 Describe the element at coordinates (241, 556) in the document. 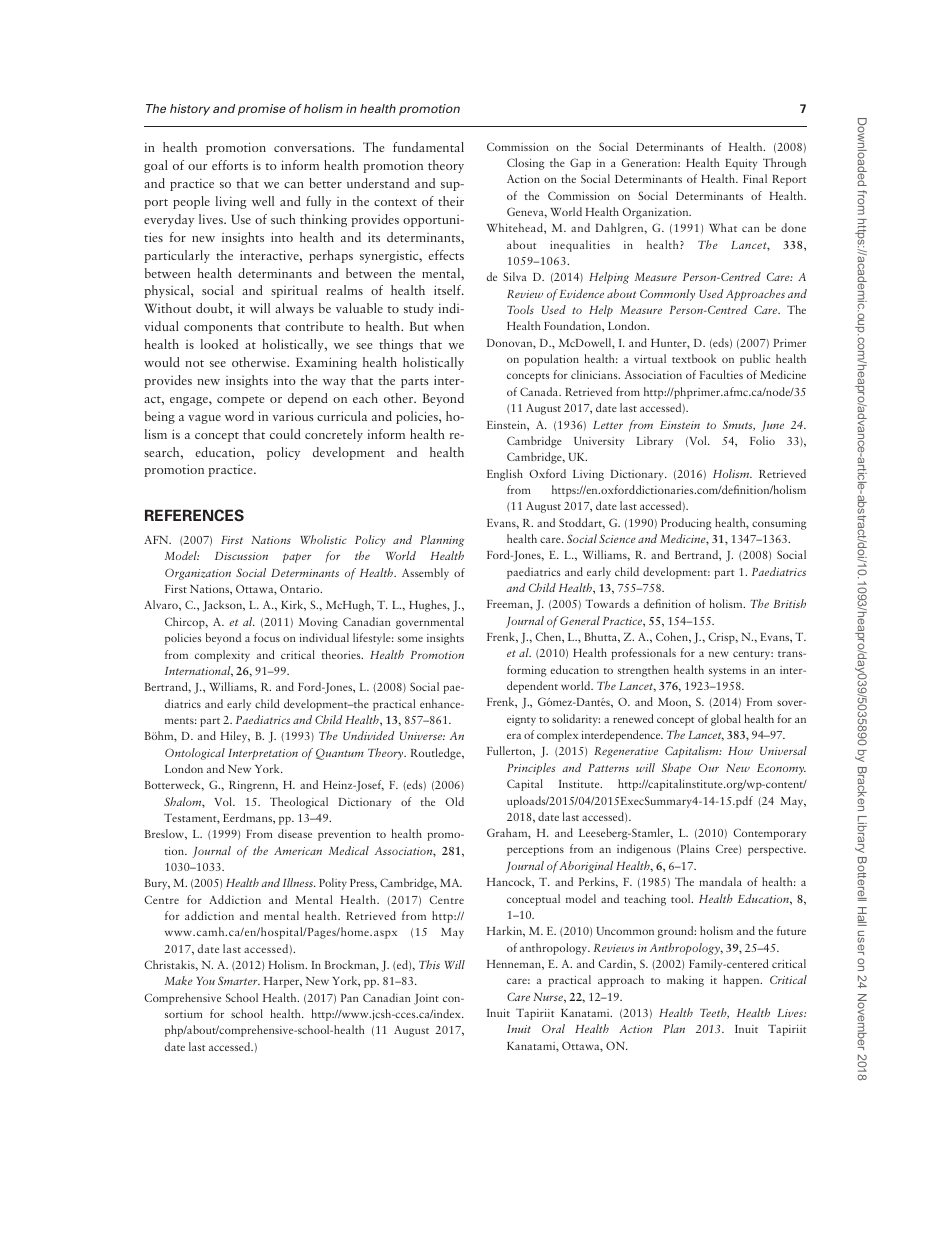

I see `Discussion` at that location.
